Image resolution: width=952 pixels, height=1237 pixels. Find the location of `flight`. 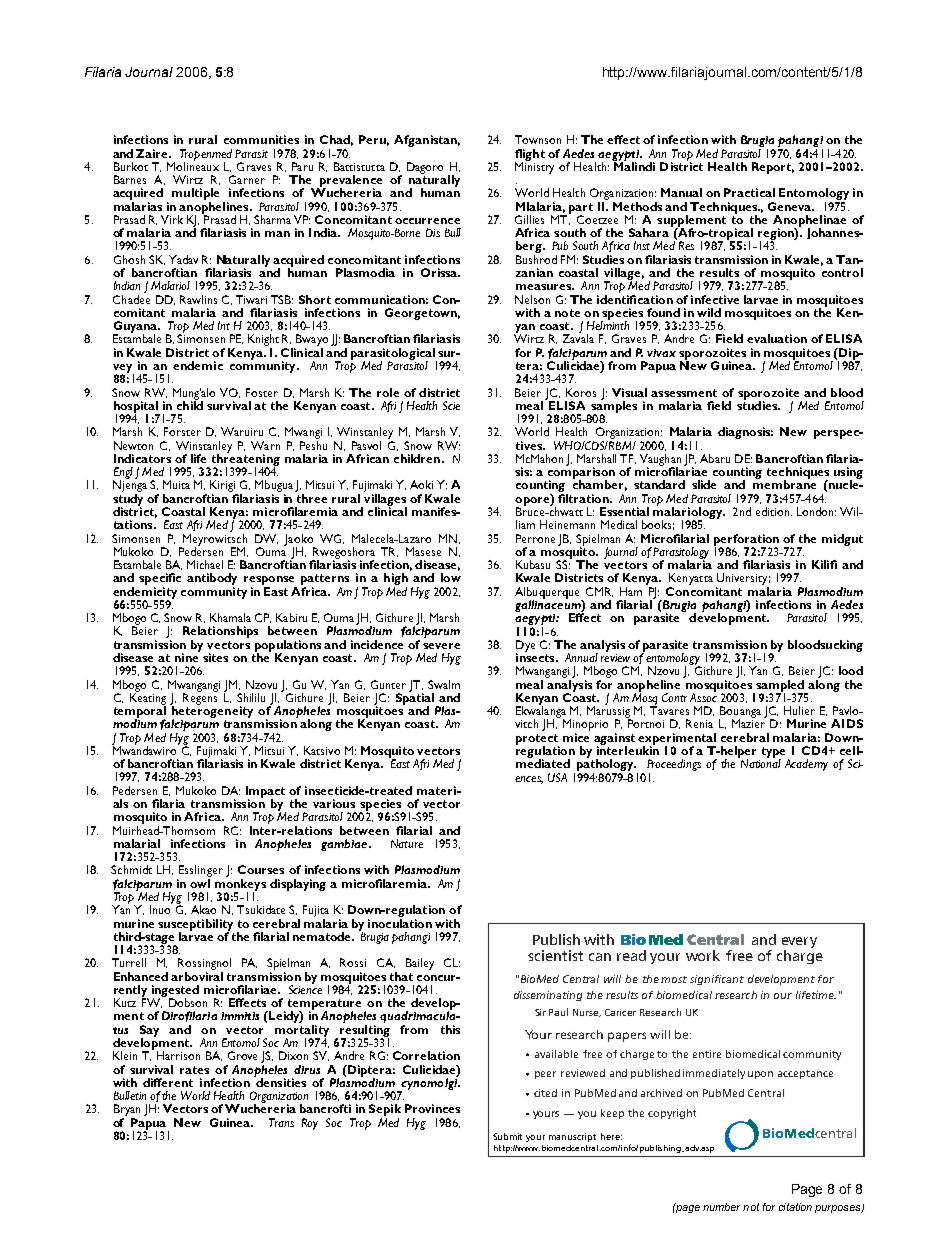

flight is located at coordinates (530, 156).
